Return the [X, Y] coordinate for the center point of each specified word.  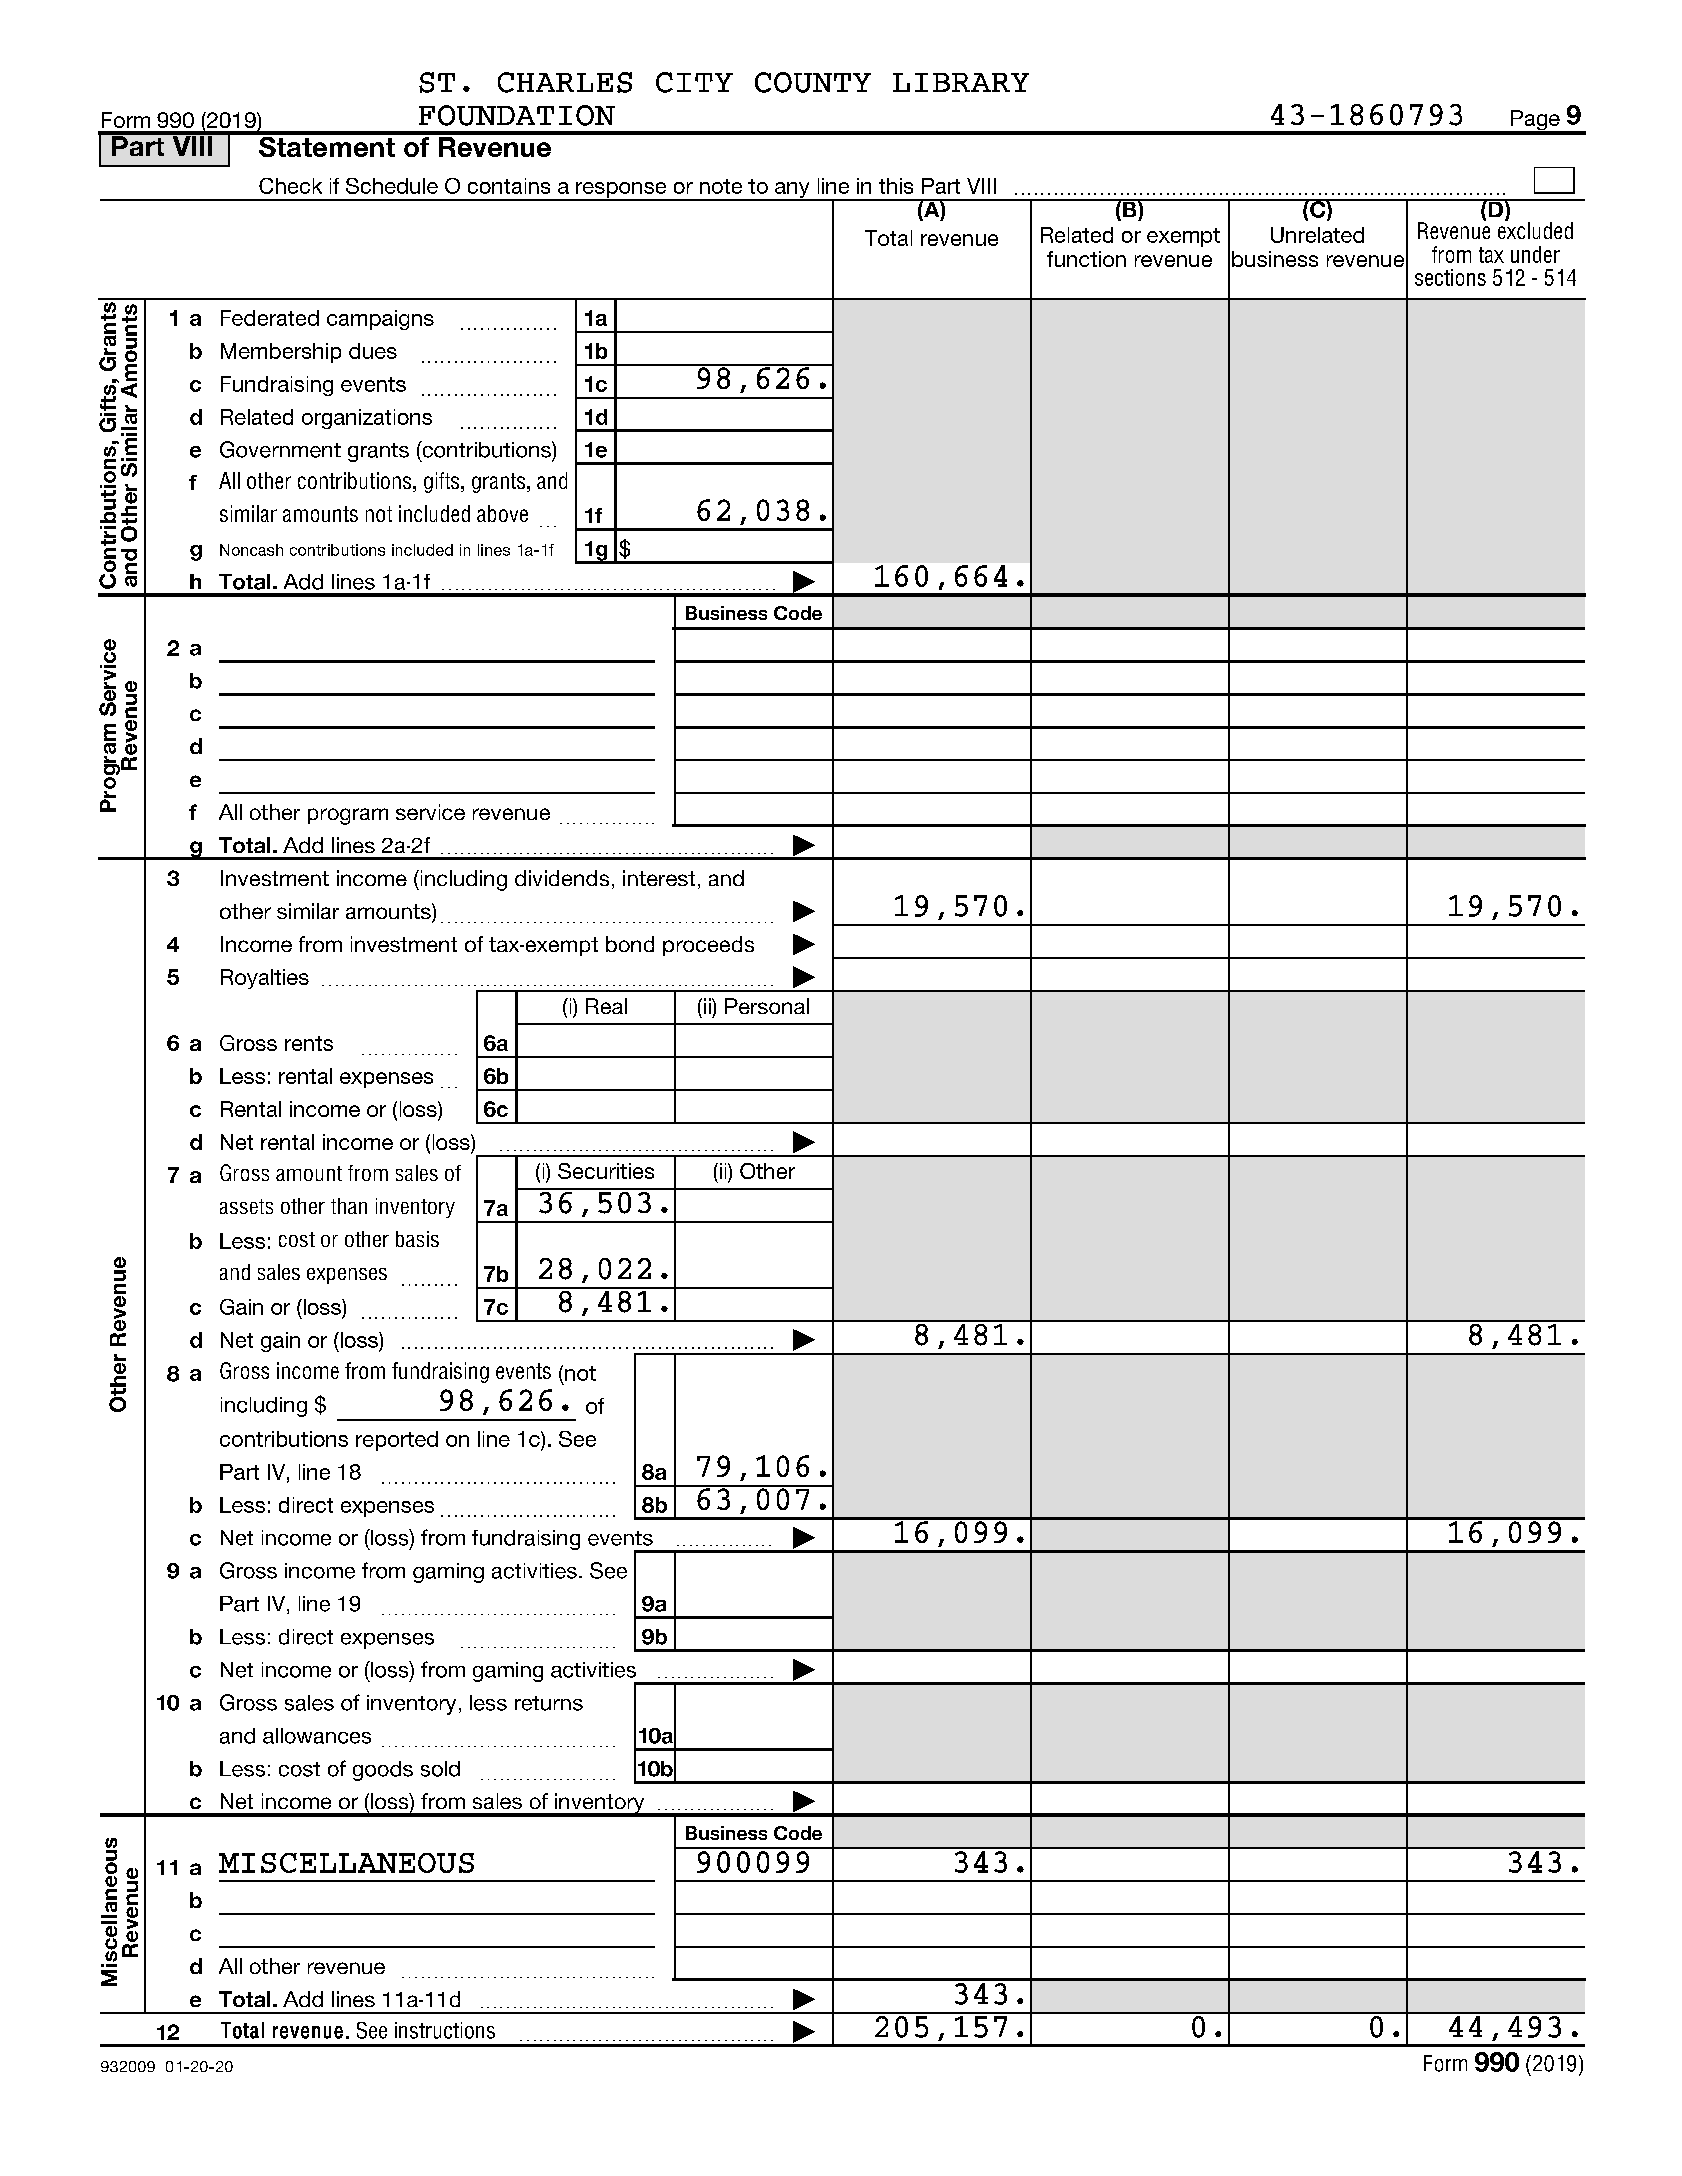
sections [1450, 277]
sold [440, 1769]
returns [549, 1703]
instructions [445, 2030]
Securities [606, 1171]
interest [659, 878]
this [896, 186]
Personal [767, 1006]
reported [397, 1441]
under [1535, 254]
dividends [562, 878]
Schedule [392, 186]
